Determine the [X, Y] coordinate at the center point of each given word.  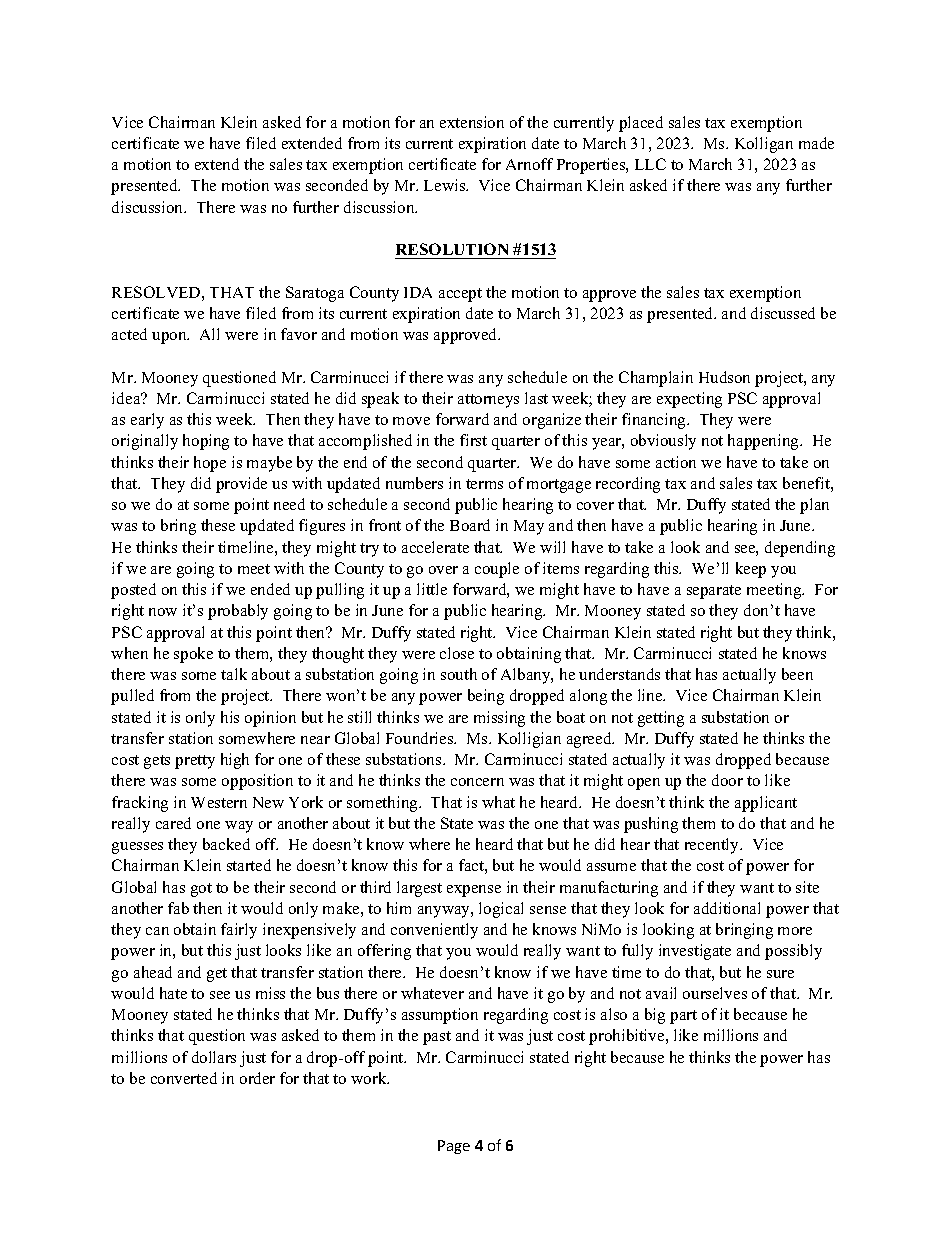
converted [184, 1078]
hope [210, 464]
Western [219, 802]
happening [764, 442]
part [683, 1017]
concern [477, 782]
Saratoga [315, 294]
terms [484, 484]
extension [472, 122]
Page [454, 1147]
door [727, 780]
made [816, 143]
